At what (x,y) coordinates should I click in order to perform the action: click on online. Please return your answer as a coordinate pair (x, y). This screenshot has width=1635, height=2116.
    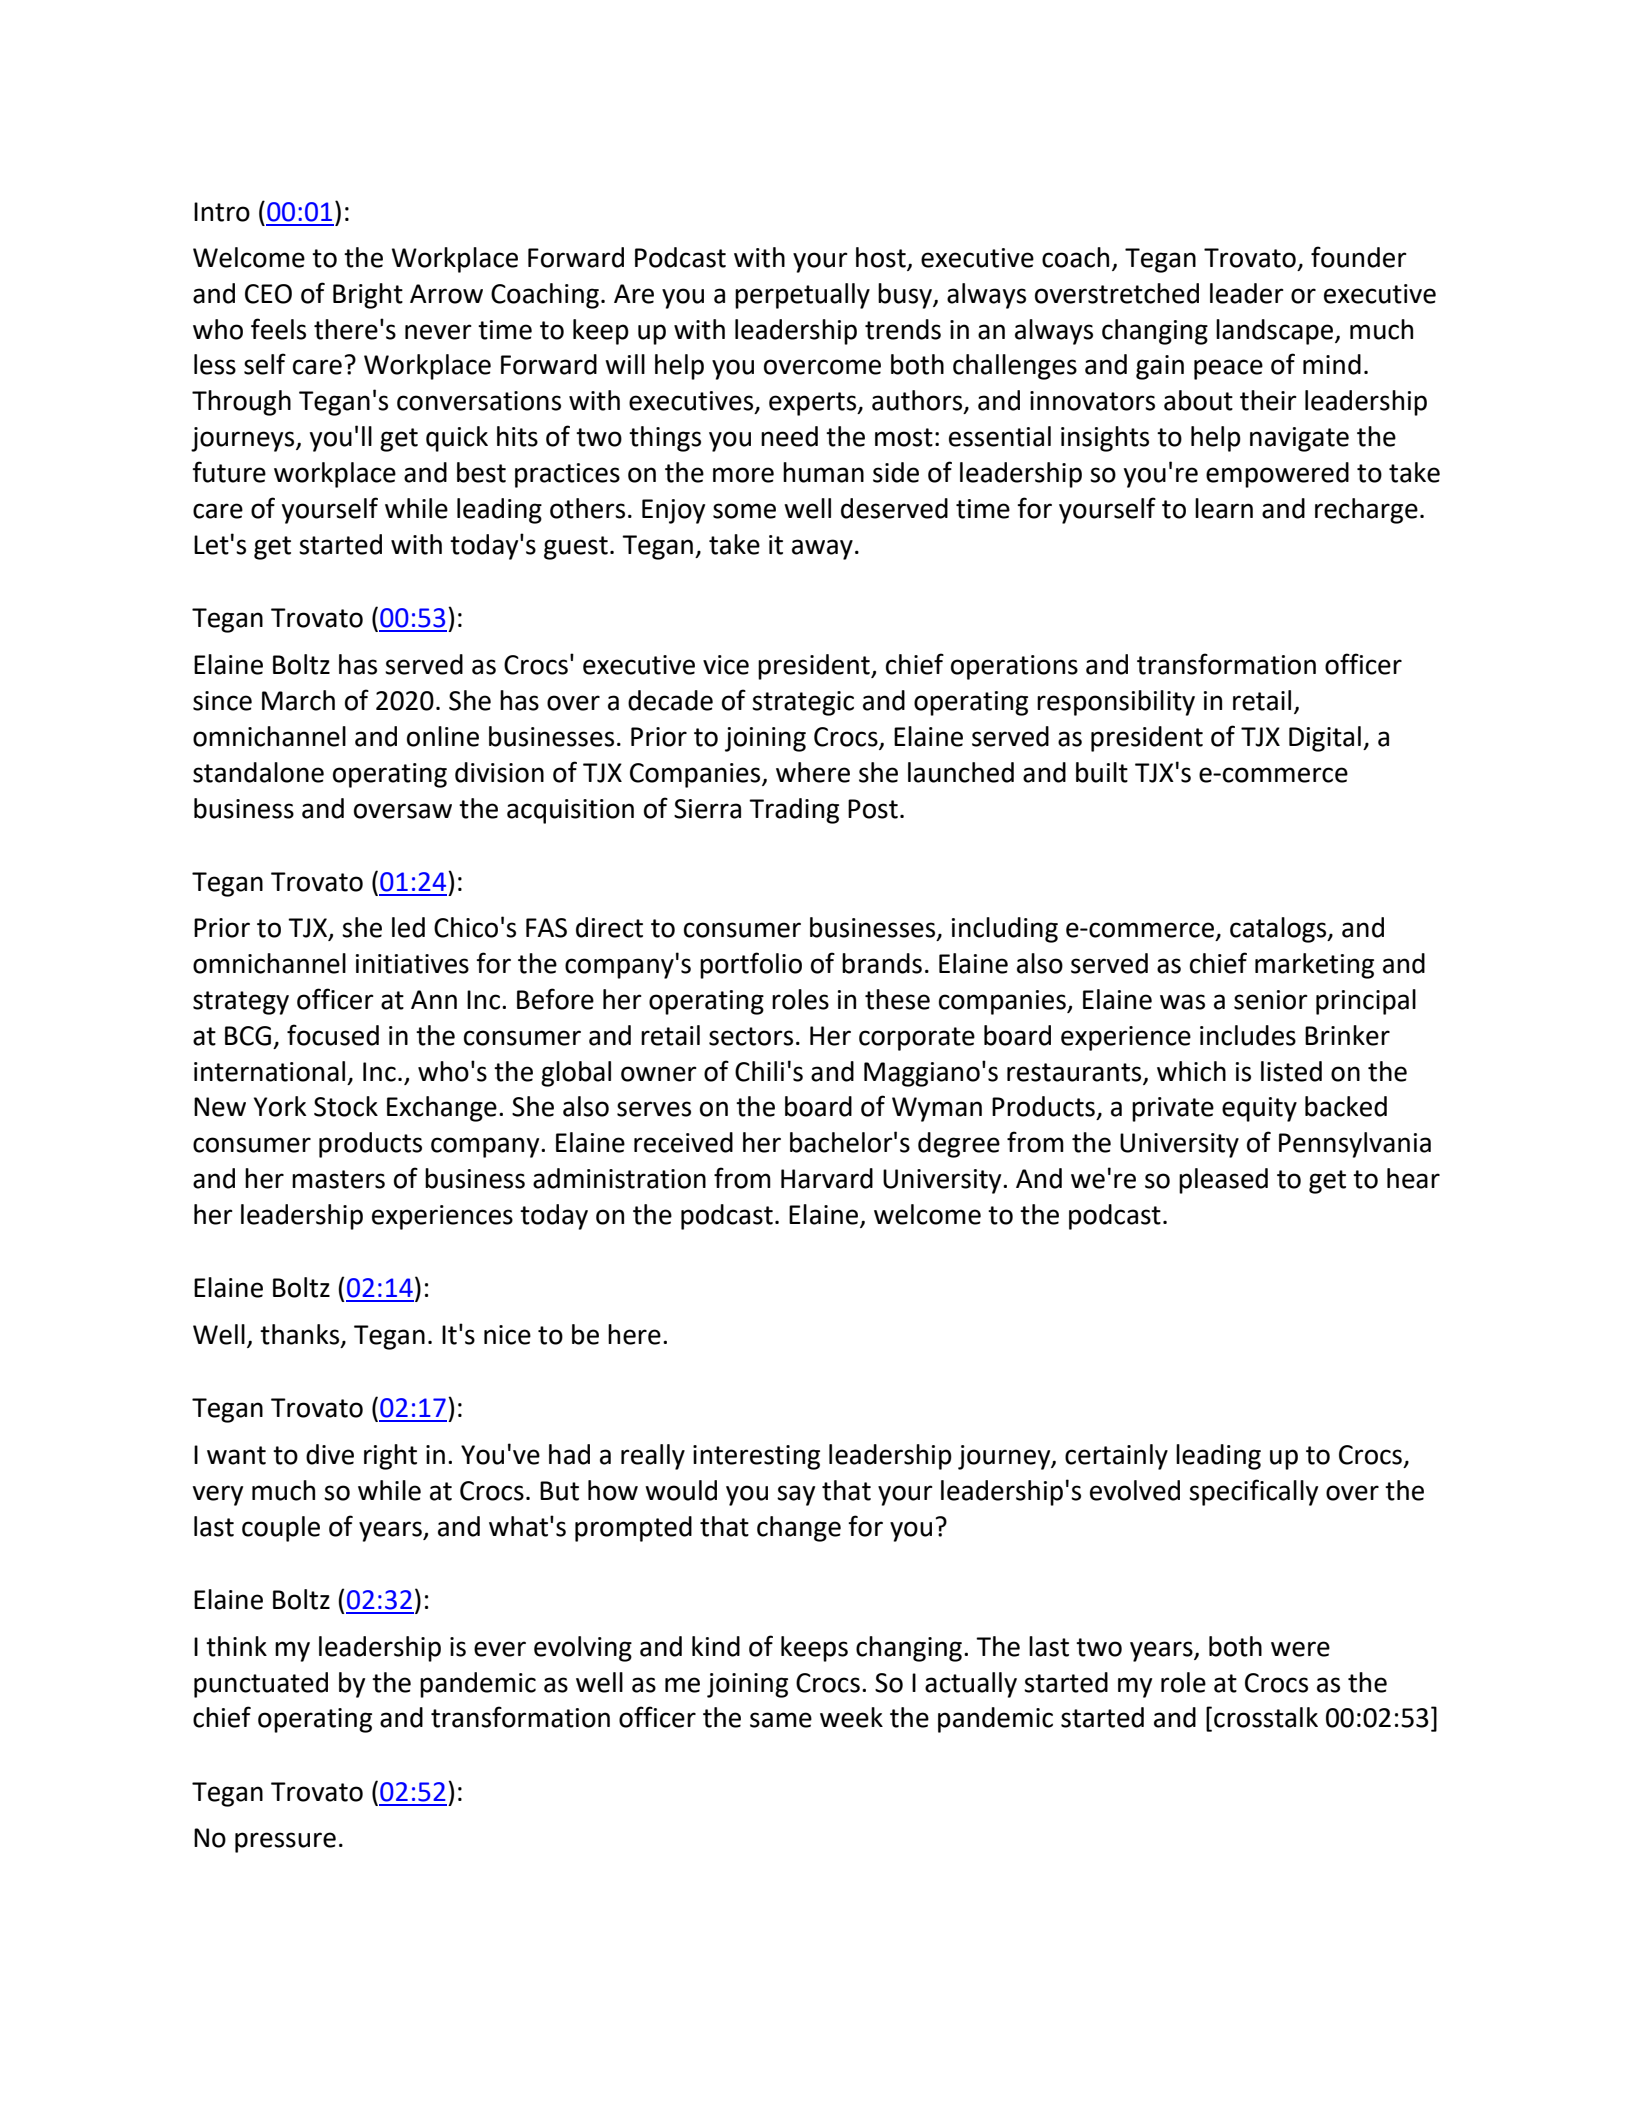
    Looking at the image, I should click on (443, 736).
